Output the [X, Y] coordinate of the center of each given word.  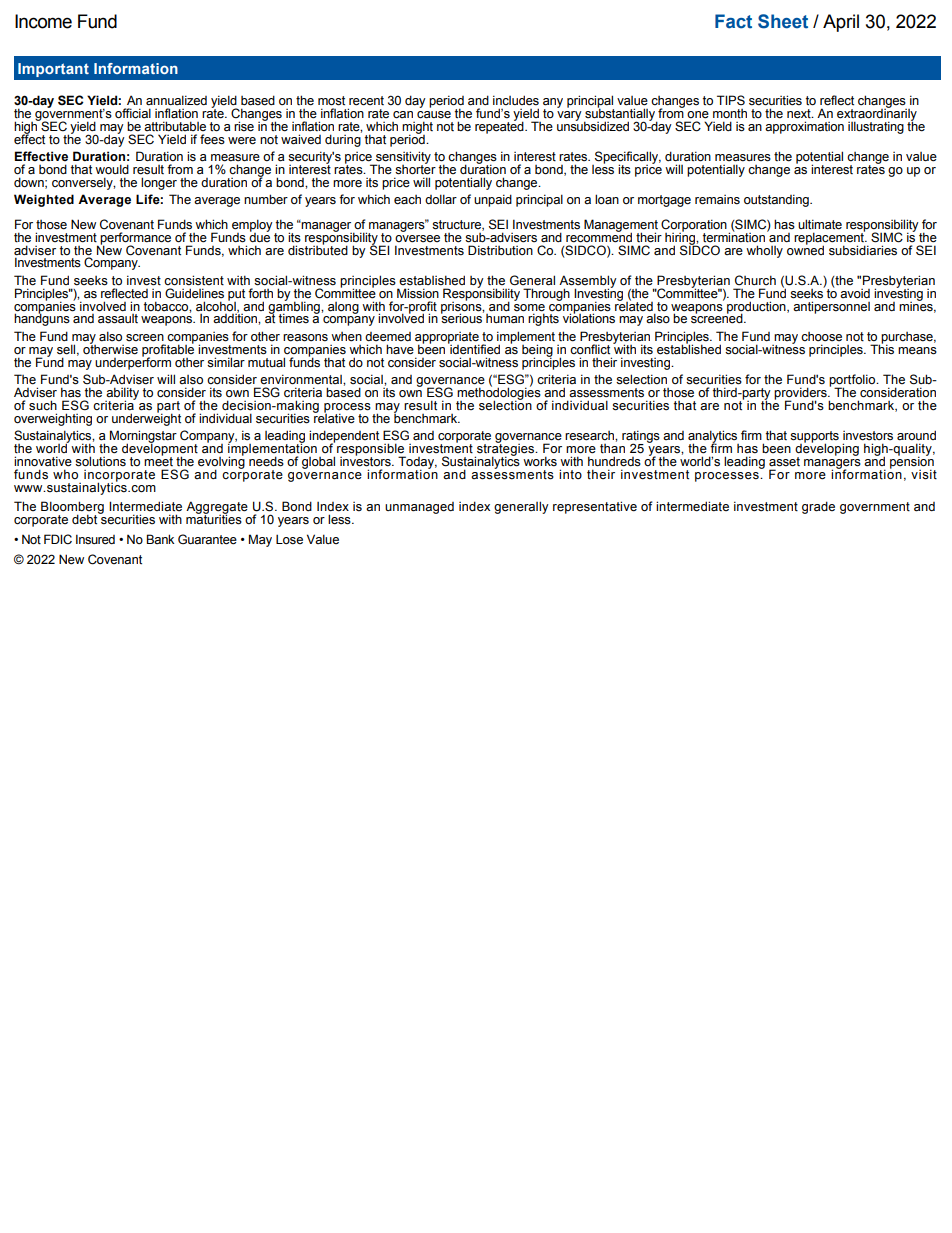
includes [516, 100]
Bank [160, 539]
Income [43, 21]
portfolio [853, 381]
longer [159, 183]
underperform [133, 362]
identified [474, 348]
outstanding [777, 200]
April [841, 23]
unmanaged [419, 508]
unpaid [493, 200]
